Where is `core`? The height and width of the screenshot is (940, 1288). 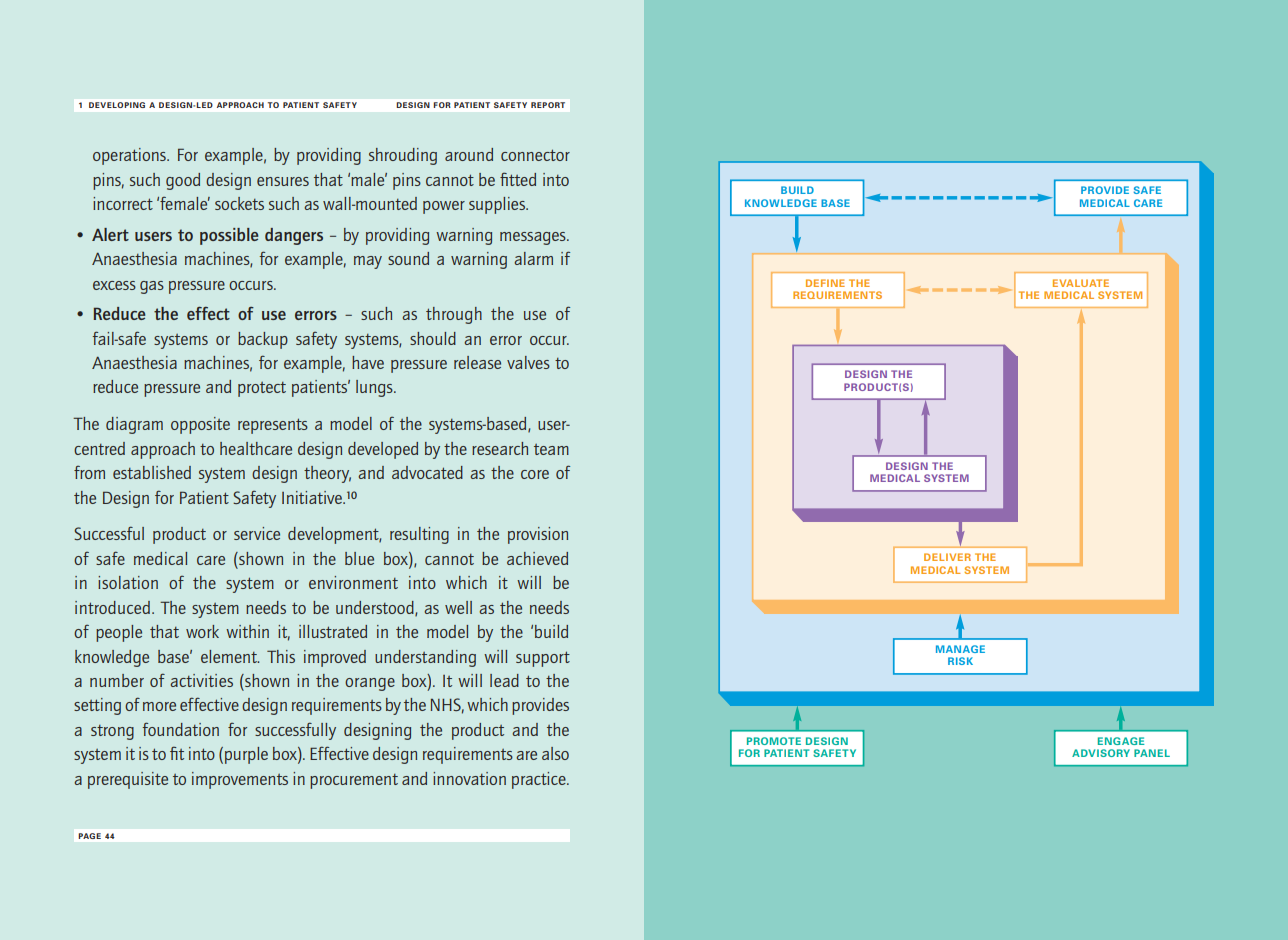 core is located at coordinates (535, 474).
